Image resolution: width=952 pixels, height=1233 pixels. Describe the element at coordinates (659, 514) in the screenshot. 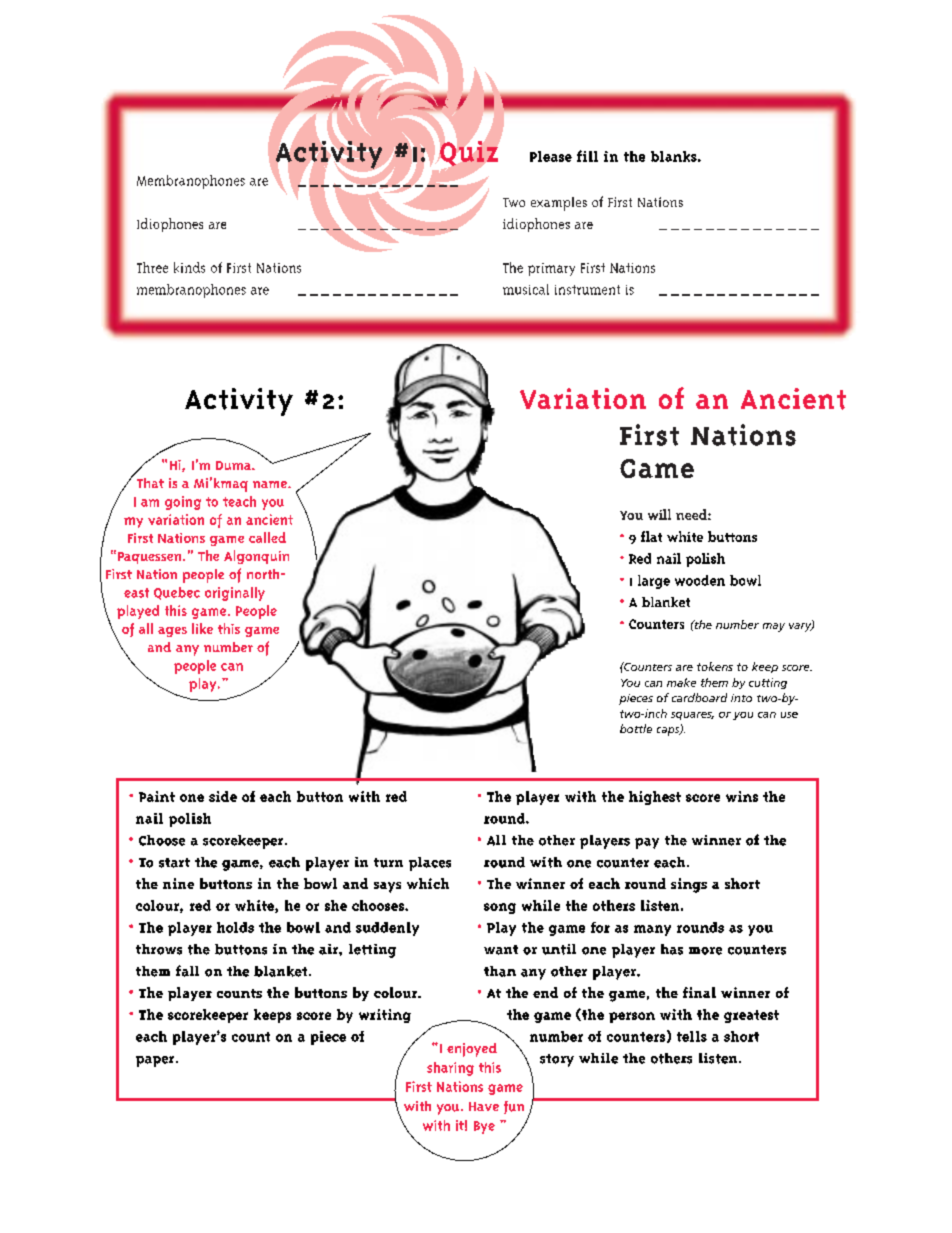

I see `will` at that location.
